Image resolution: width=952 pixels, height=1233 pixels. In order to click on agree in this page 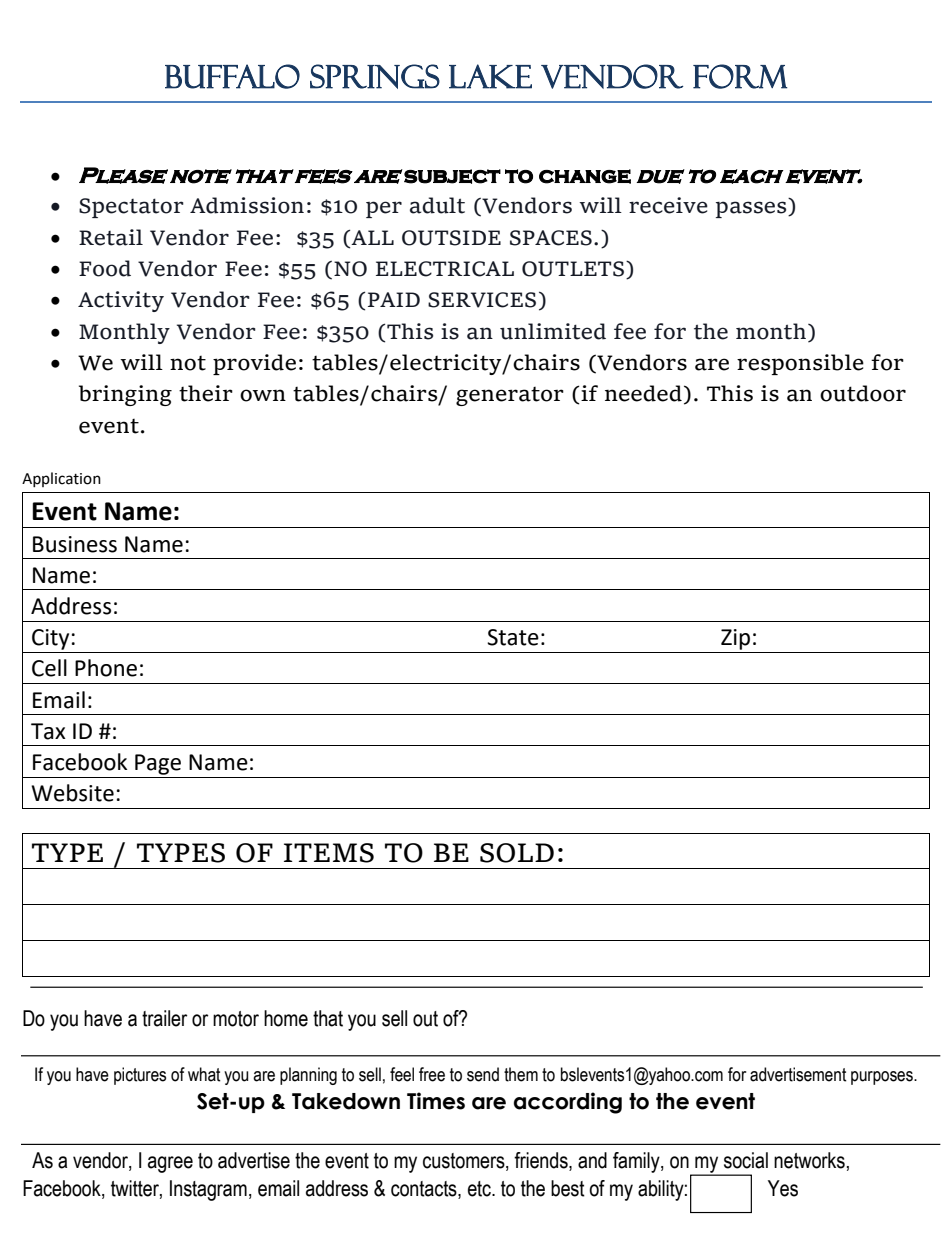, I will do `click(170, 1164)`.
